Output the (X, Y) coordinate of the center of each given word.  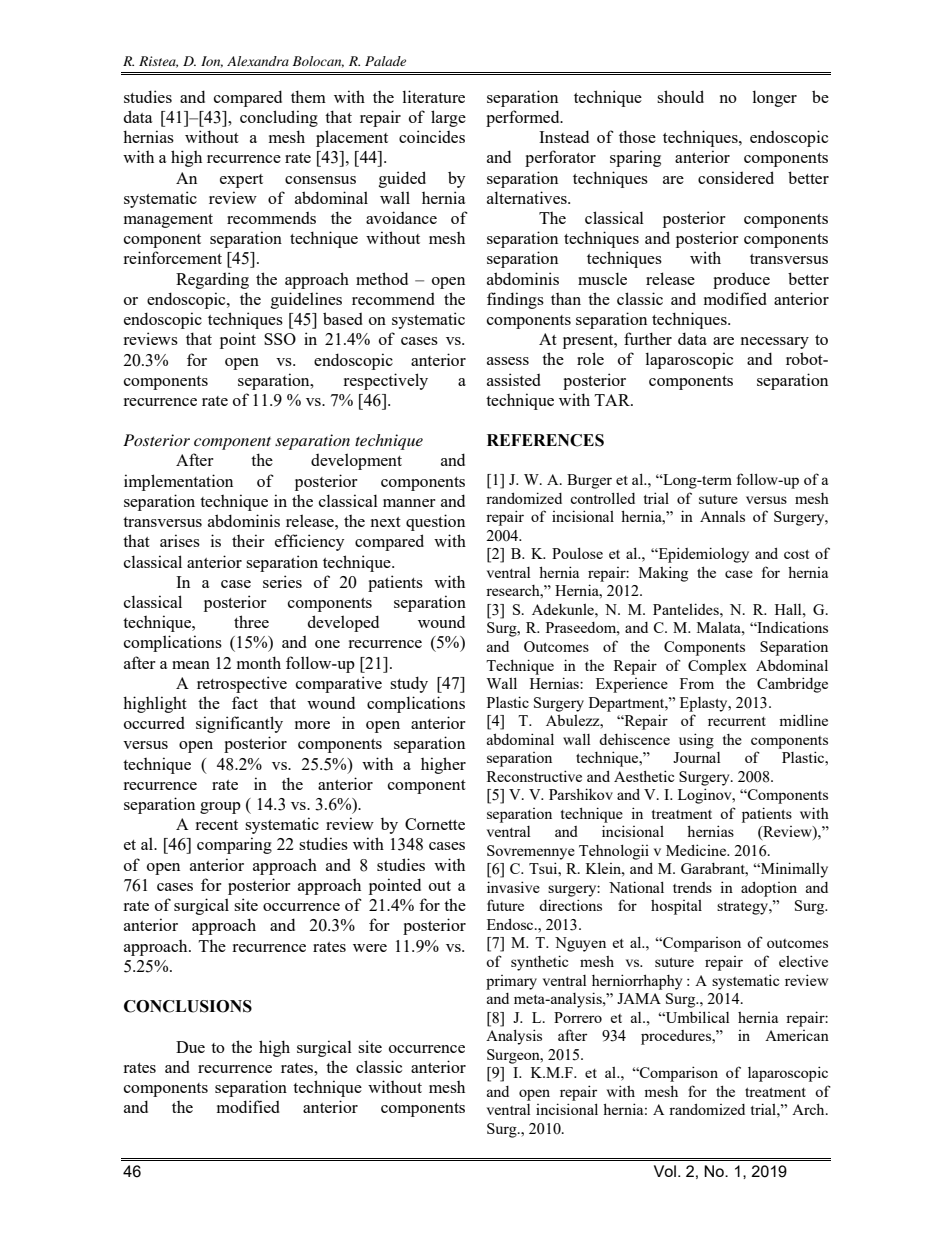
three (251, 621)
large (448, 118)
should (680, 96)
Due (190, 1047)
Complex (717, 667)
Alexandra (258, 61)
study (409, 684)
